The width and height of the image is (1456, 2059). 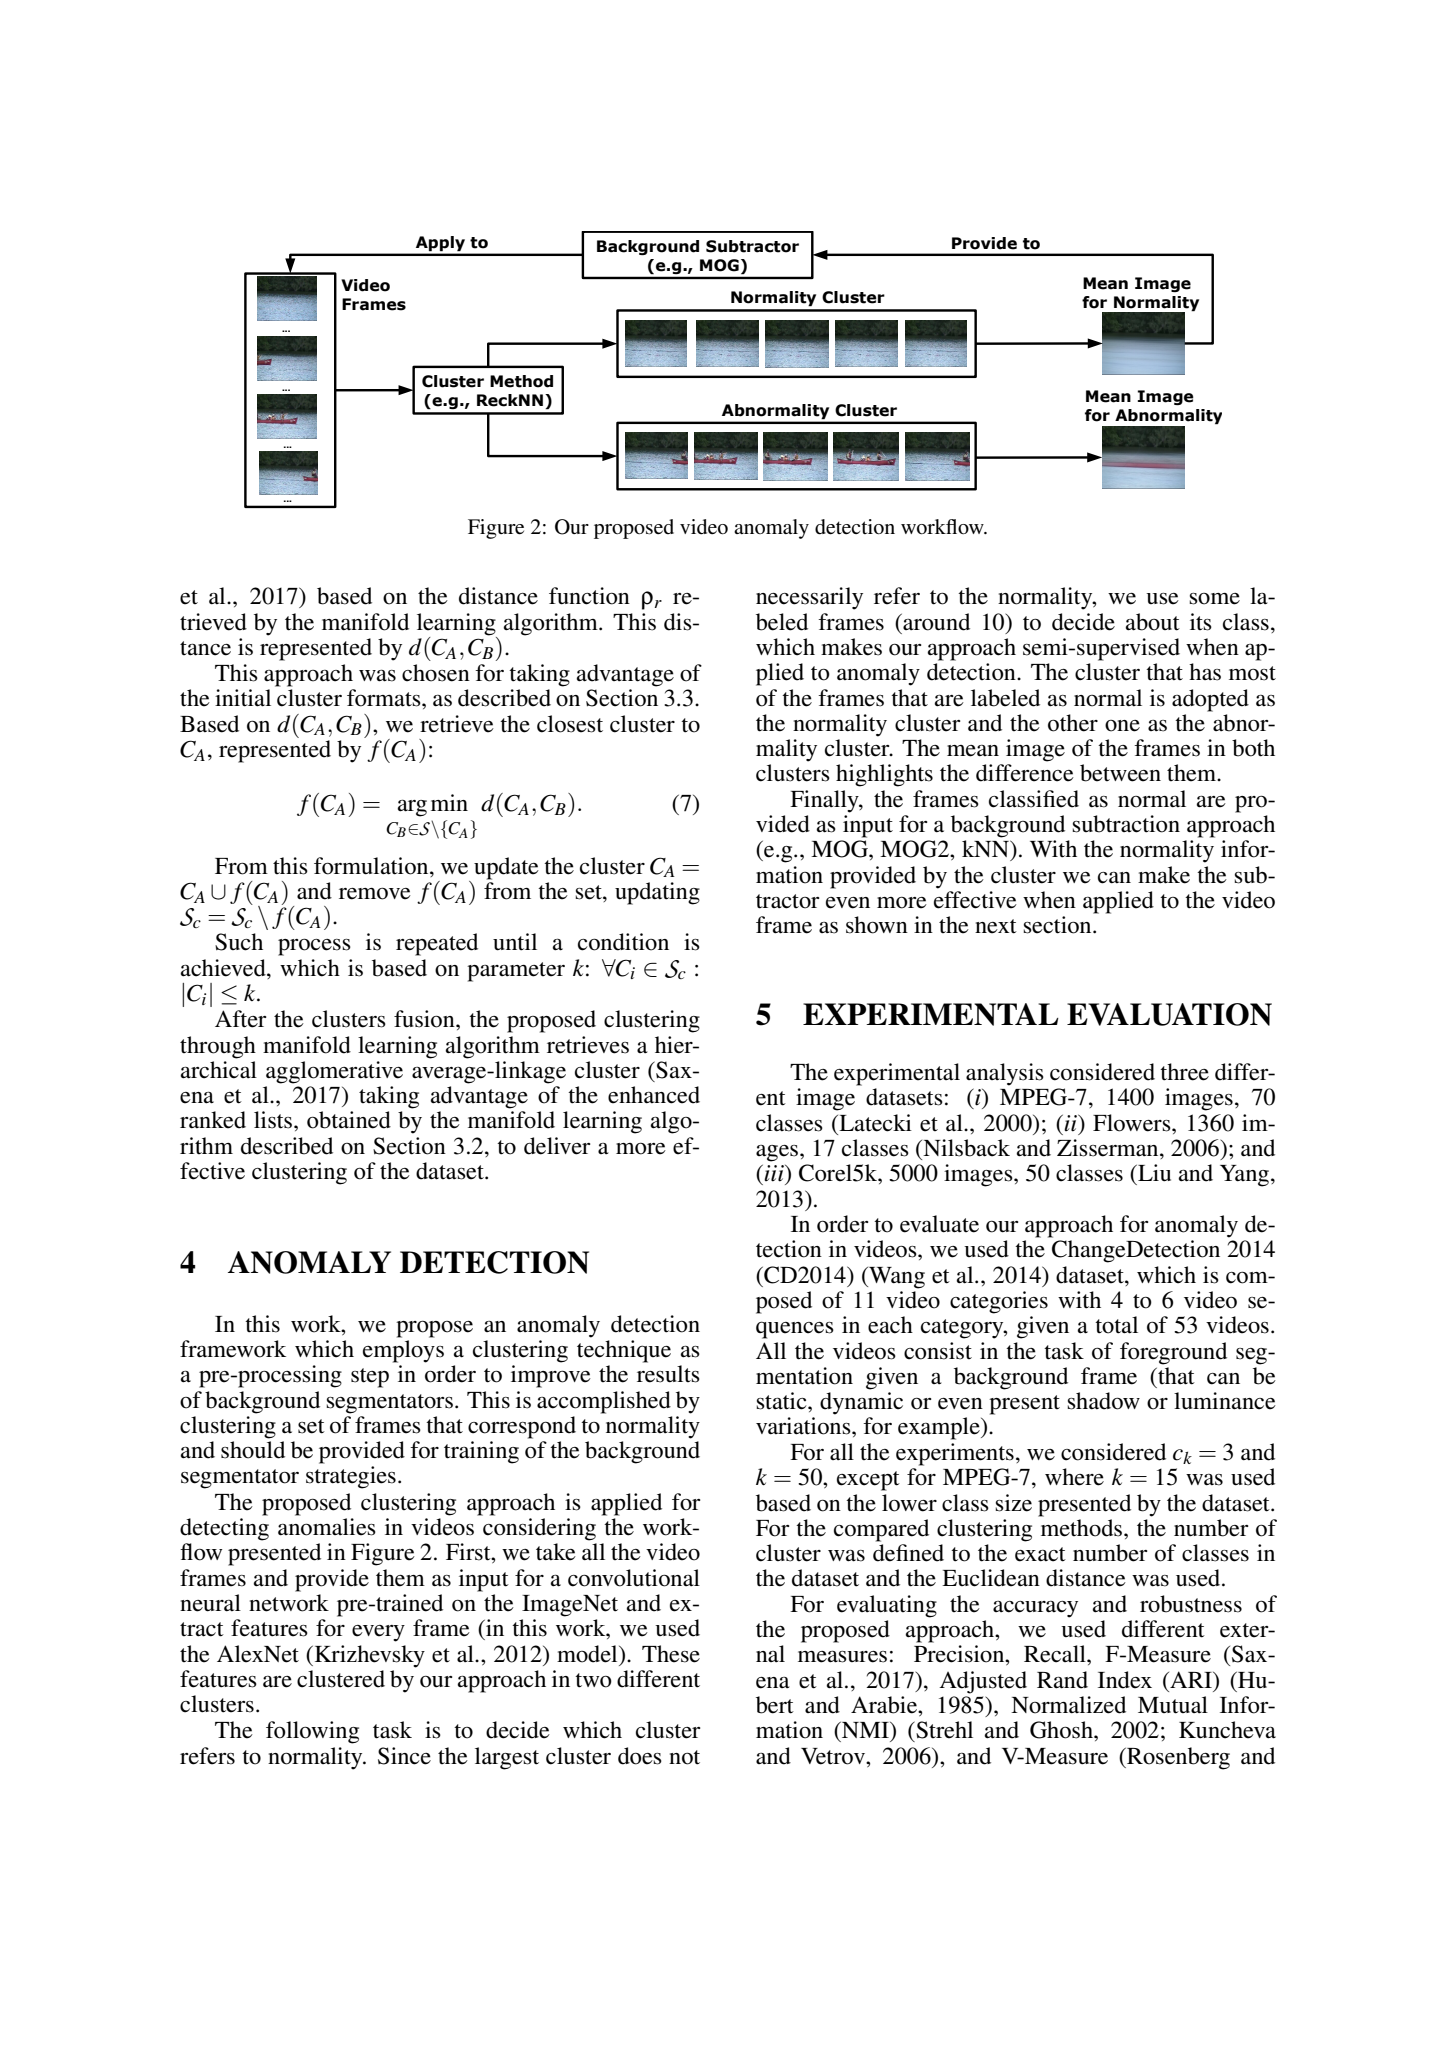 What do you see at coordinates (775, 1173) in the image?
I see `iii` at bounding box center [775, 1173].
